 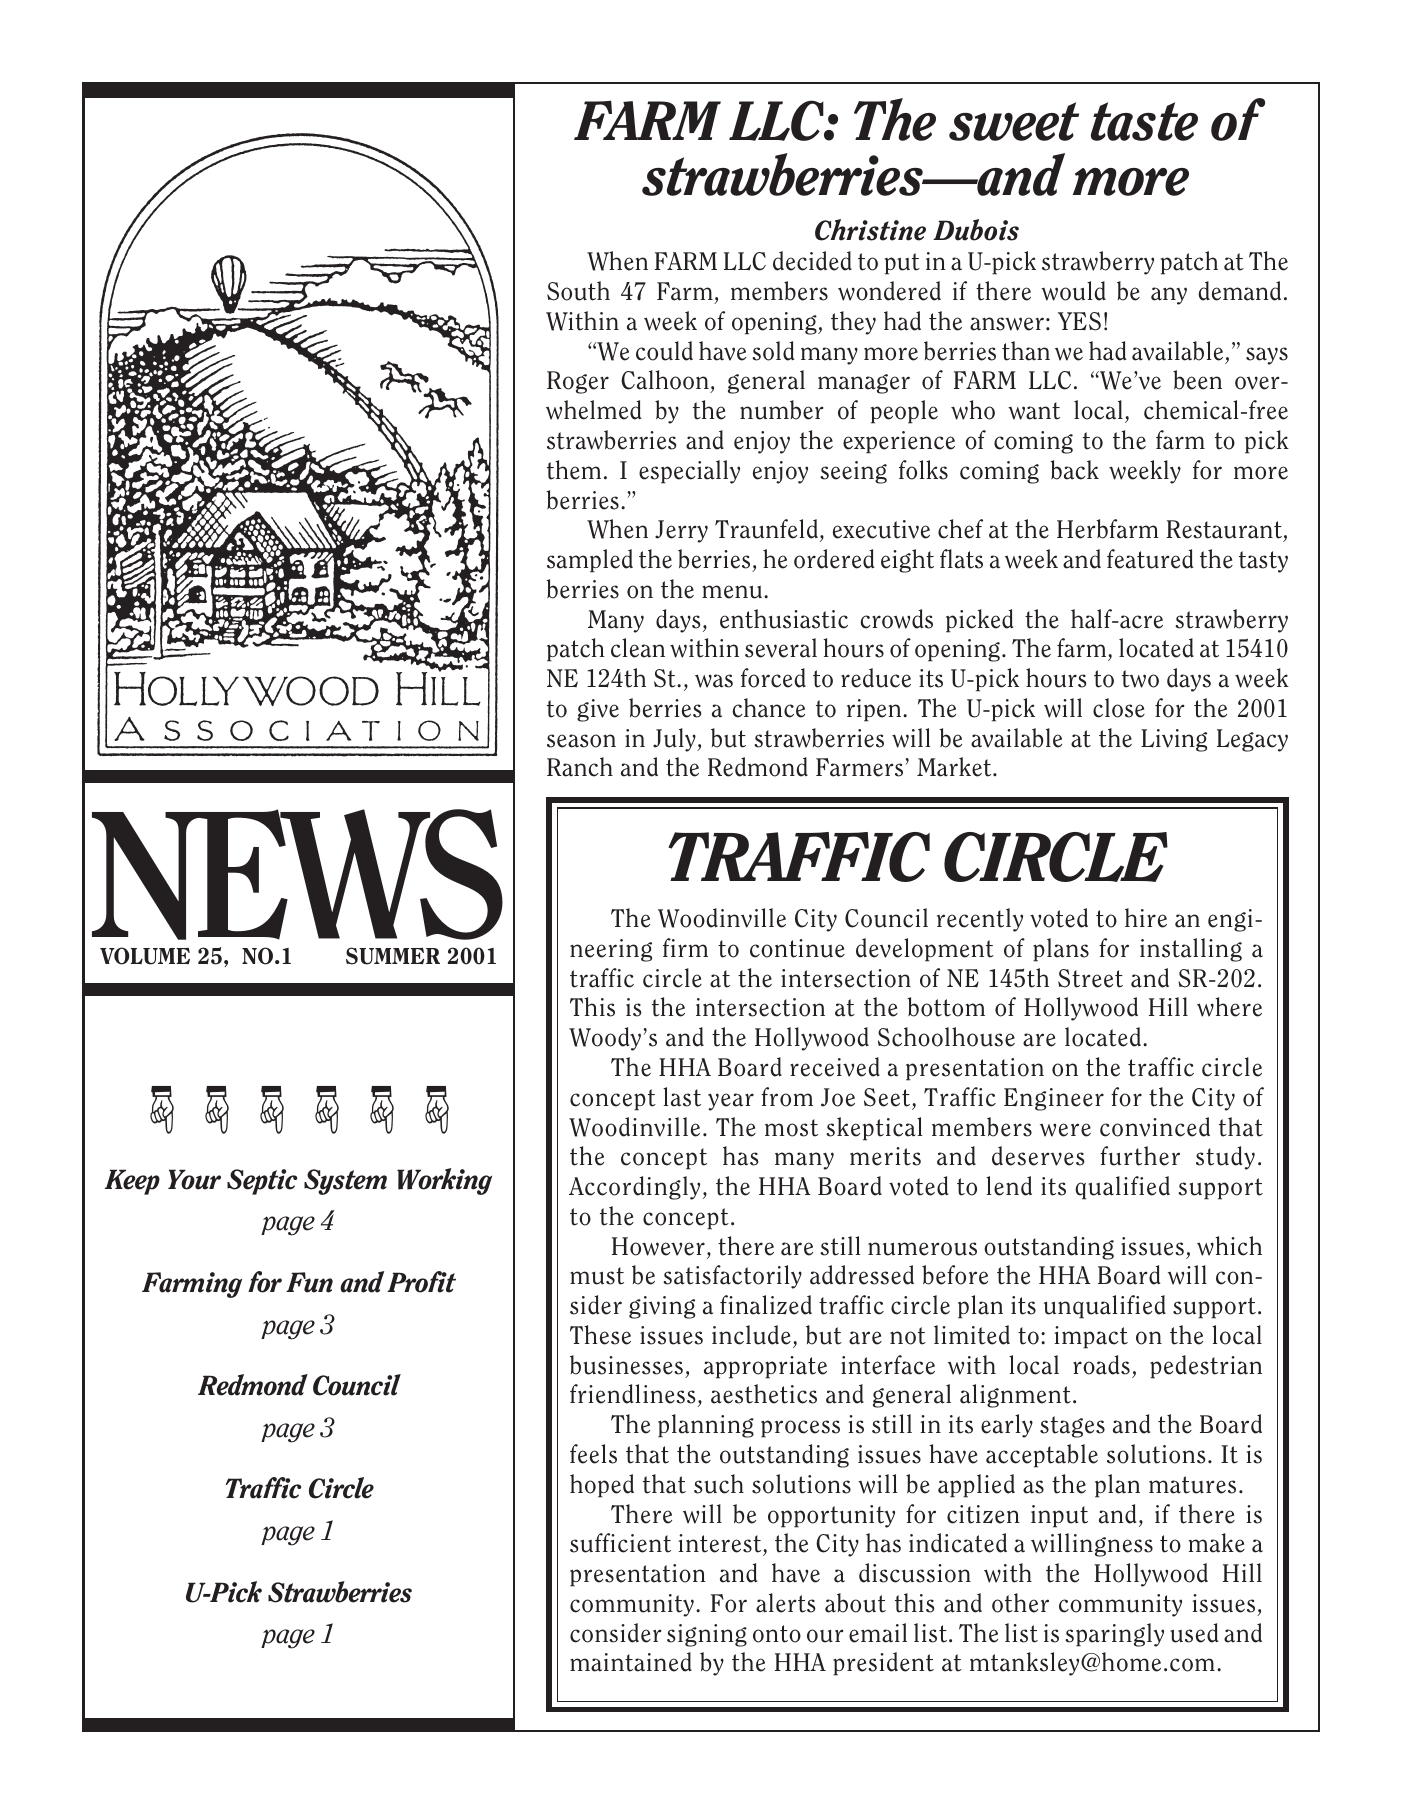 I want to click on sparingly, so click(x=1114, y=1635).
